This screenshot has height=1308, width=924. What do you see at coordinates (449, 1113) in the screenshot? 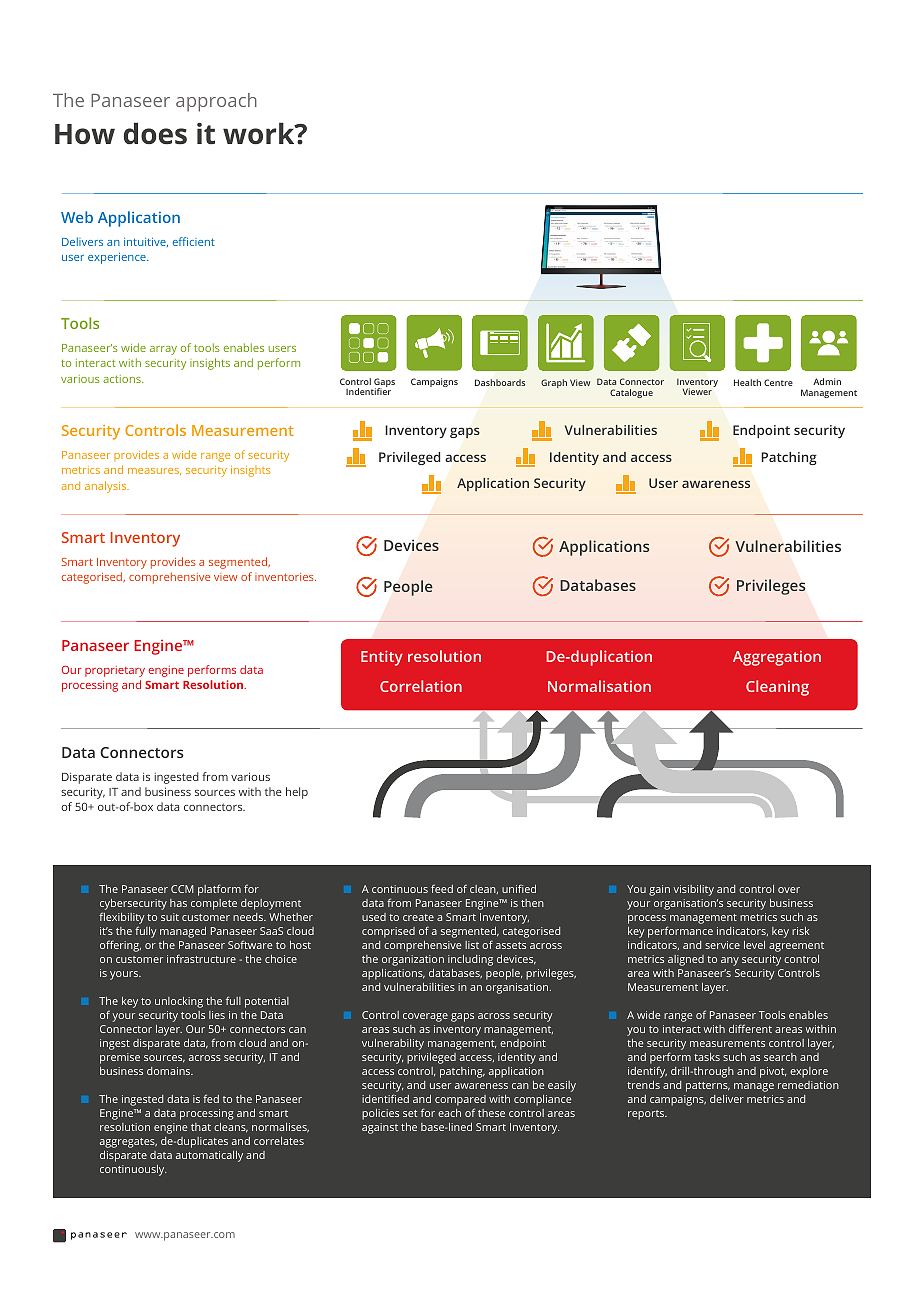
I see `each` at bounding box center [449, 1113].
